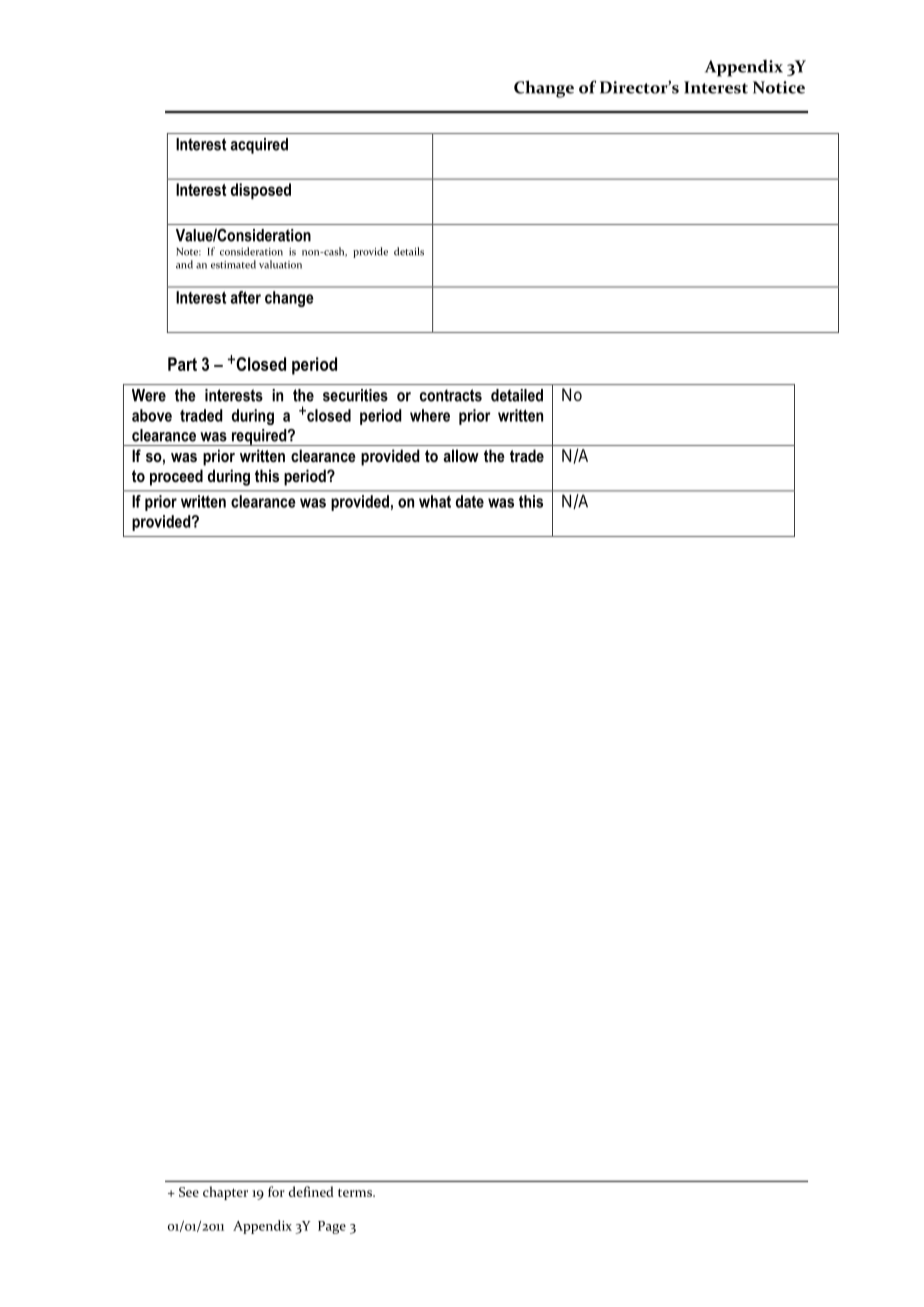  Describe the element at coordinates (259, 146) in the document. I see `acquired` at that location.
